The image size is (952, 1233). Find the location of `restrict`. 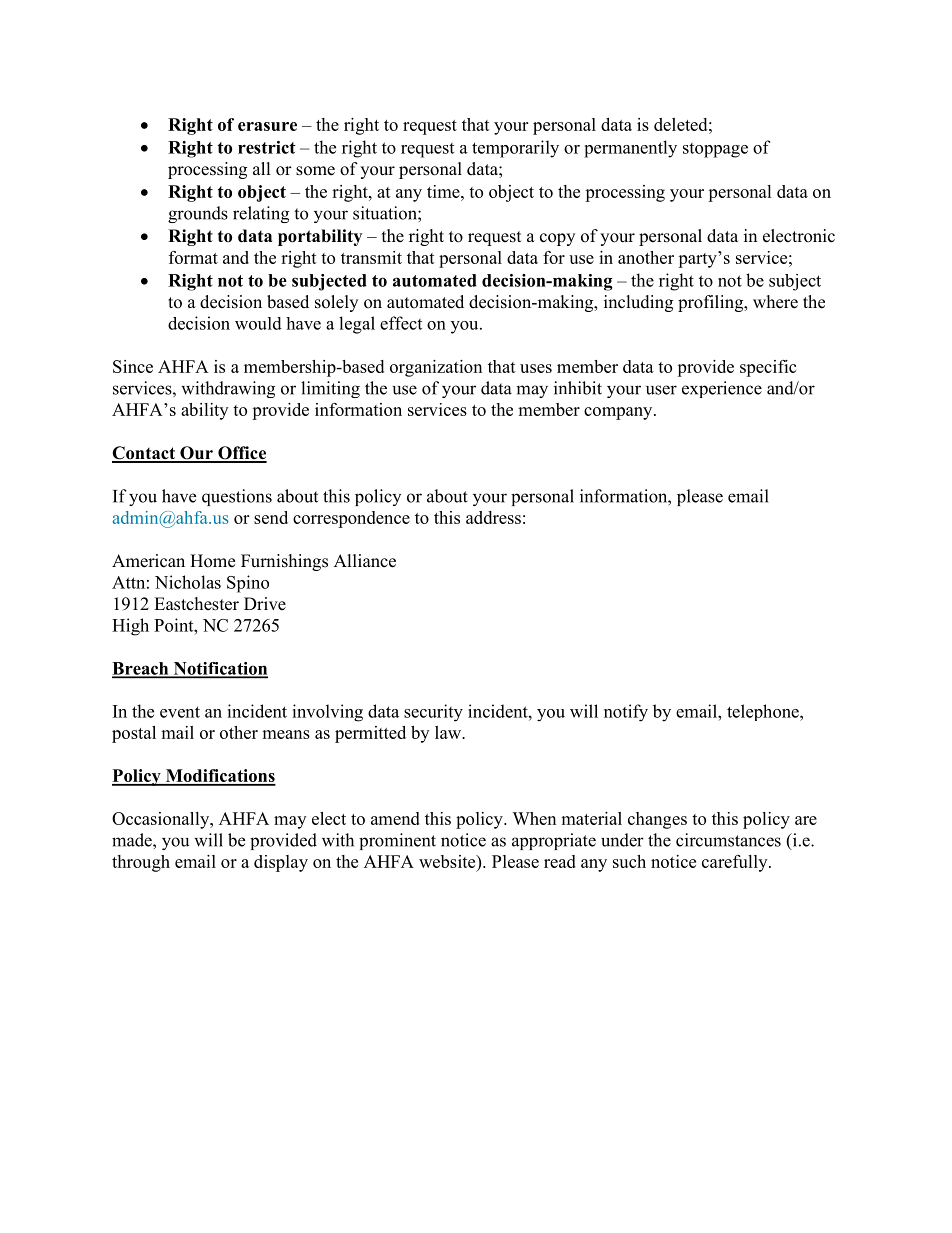

restrict is located at coordinates (267, 147).
